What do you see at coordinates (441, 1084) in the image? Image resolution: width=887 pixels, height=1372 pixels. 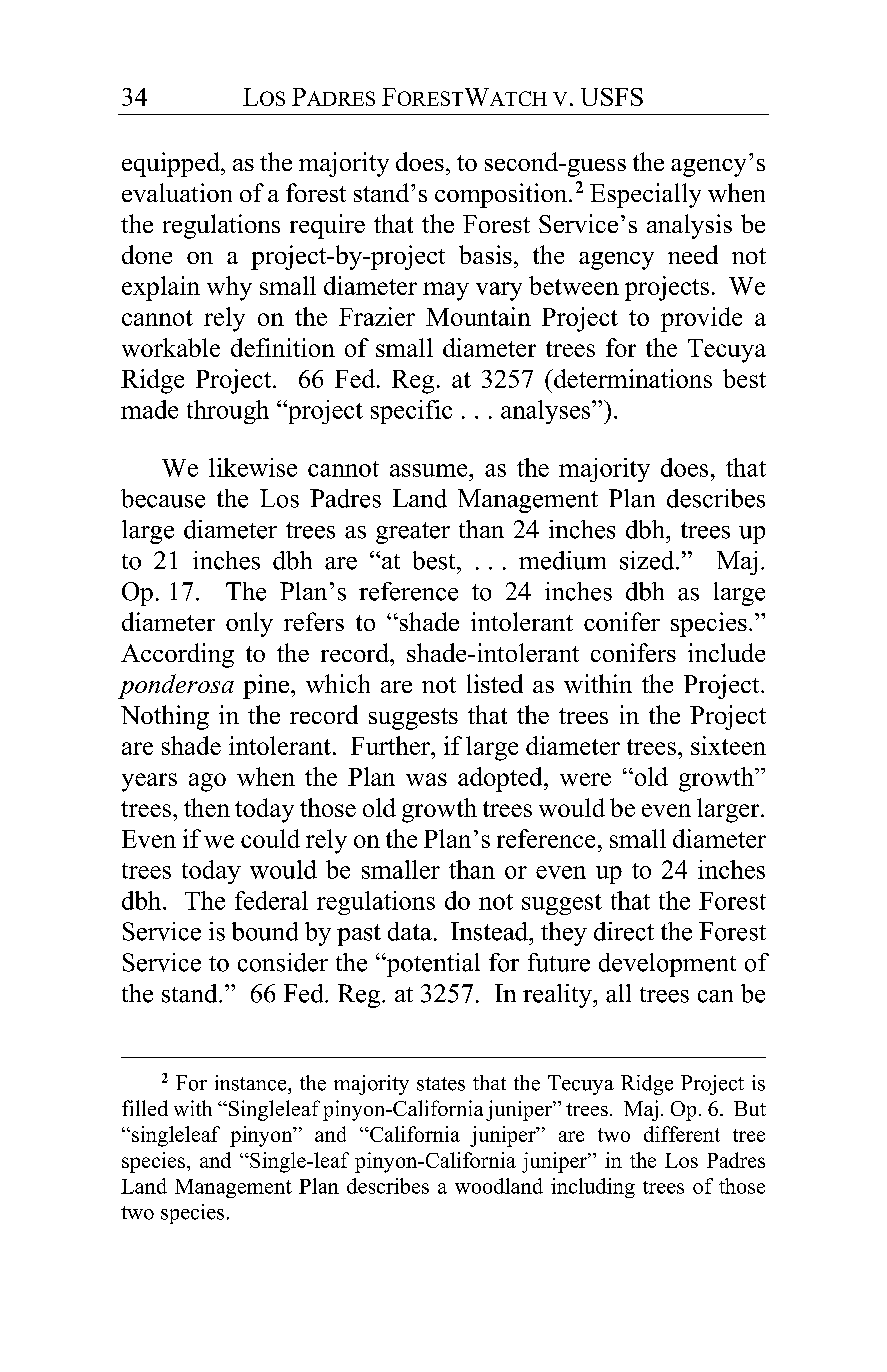 I see `states` at bounding box center [441, 1084].
